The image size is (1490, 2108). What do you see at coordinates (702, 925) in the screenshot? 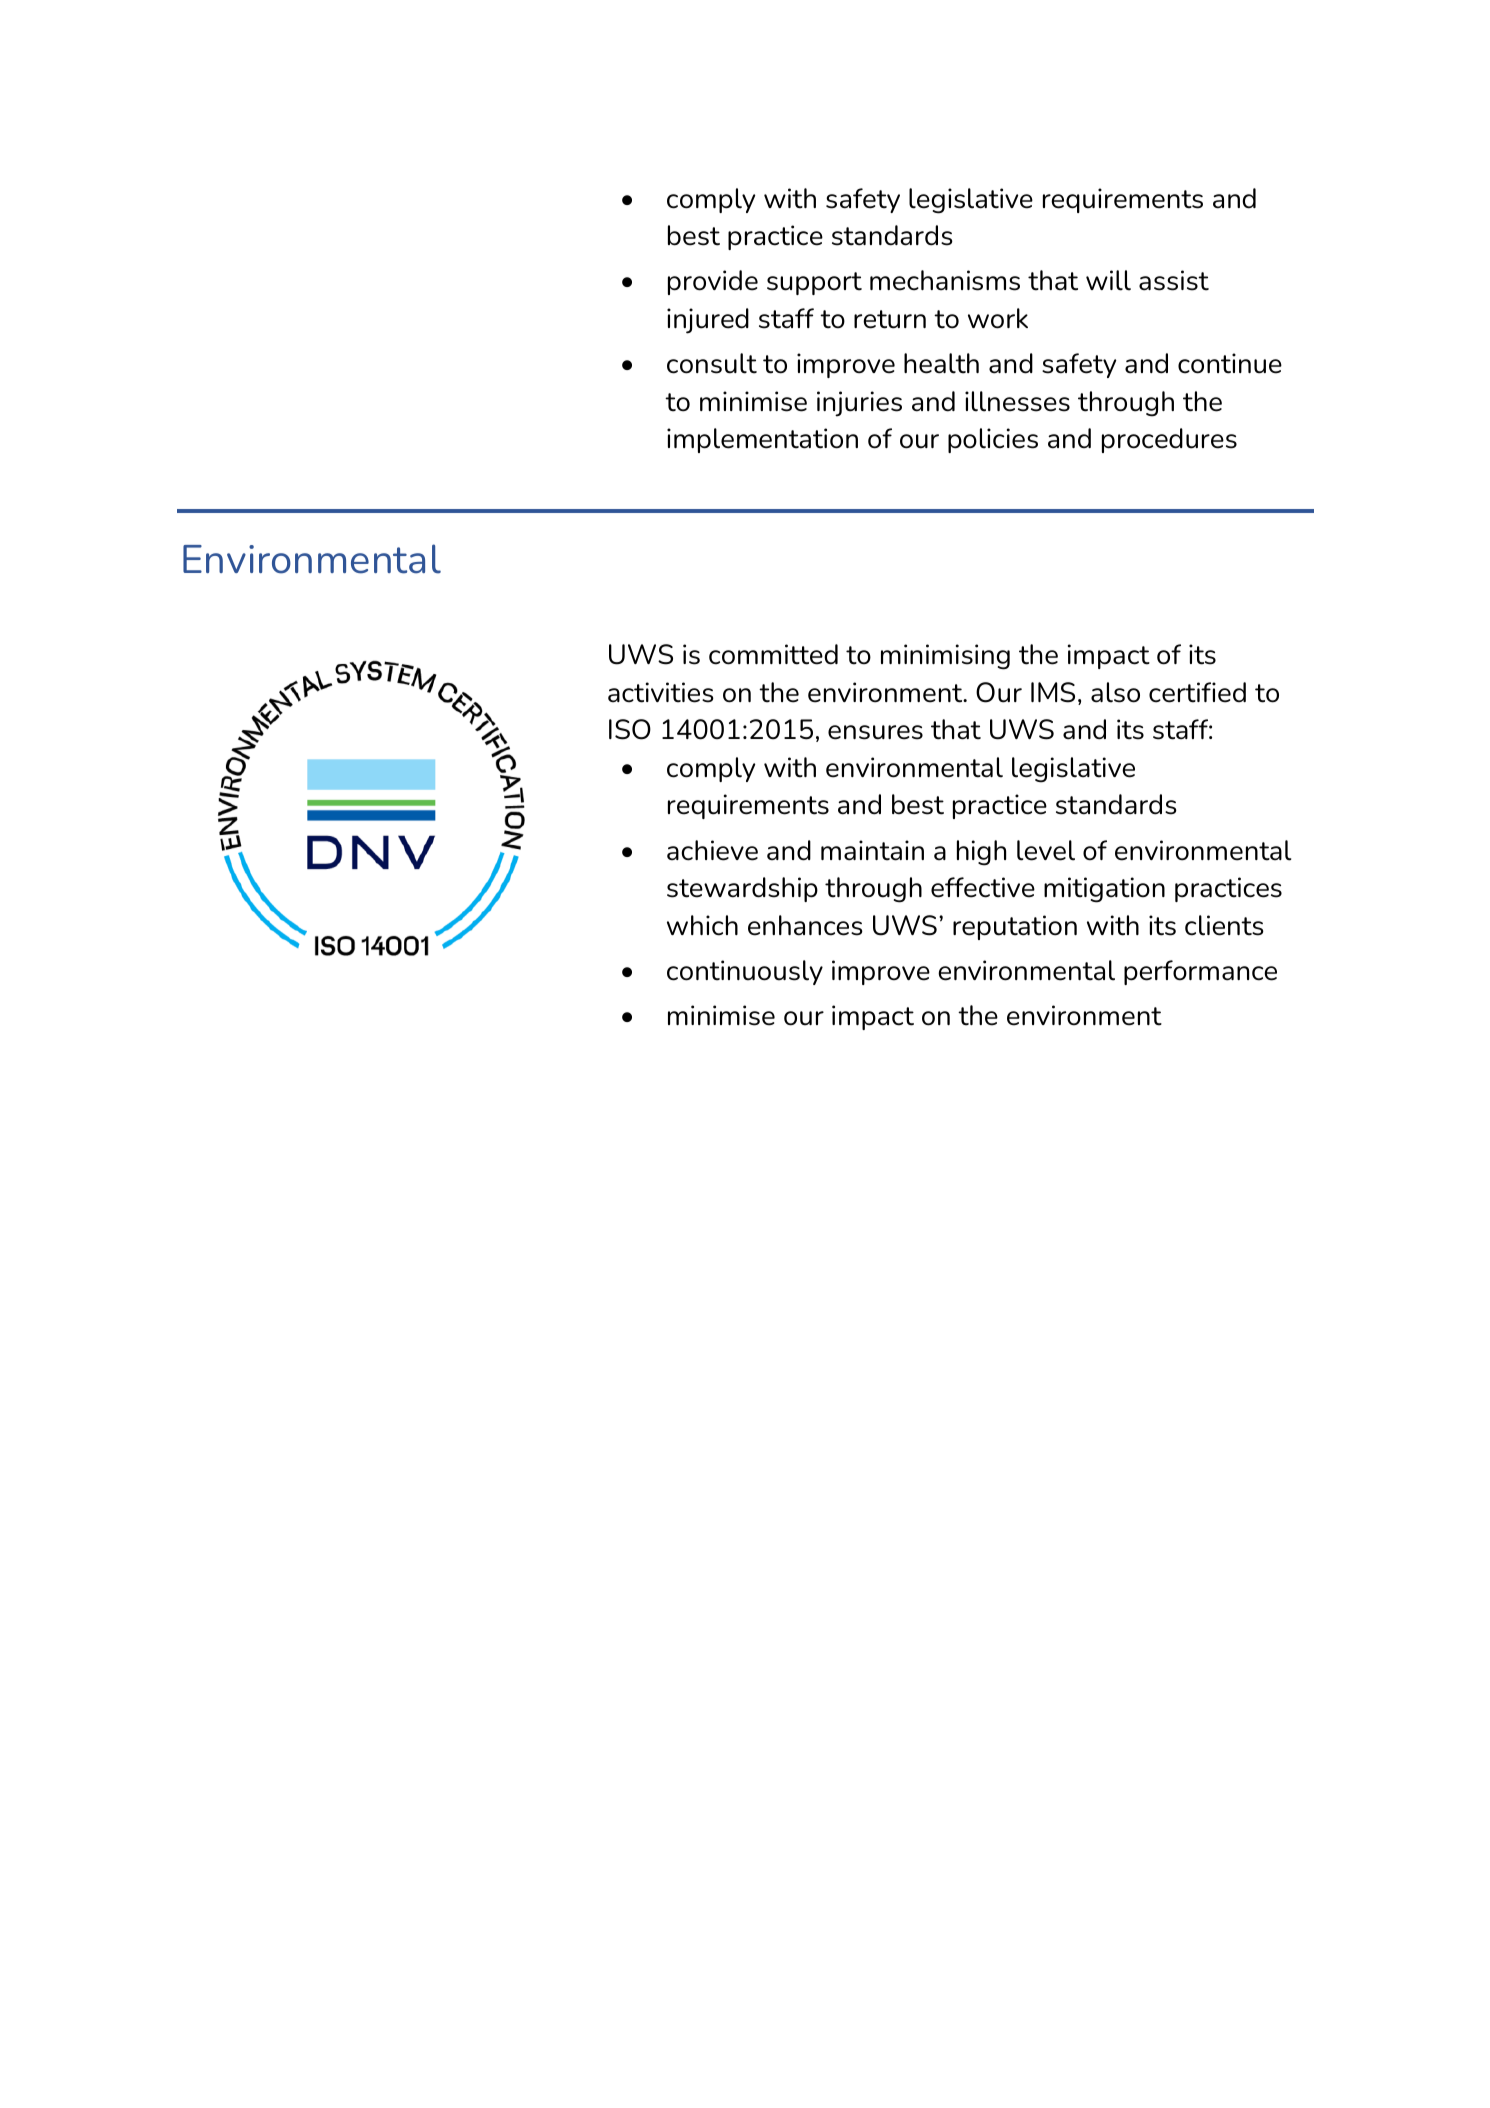
I see `which` at bounding box center [702, 925].
